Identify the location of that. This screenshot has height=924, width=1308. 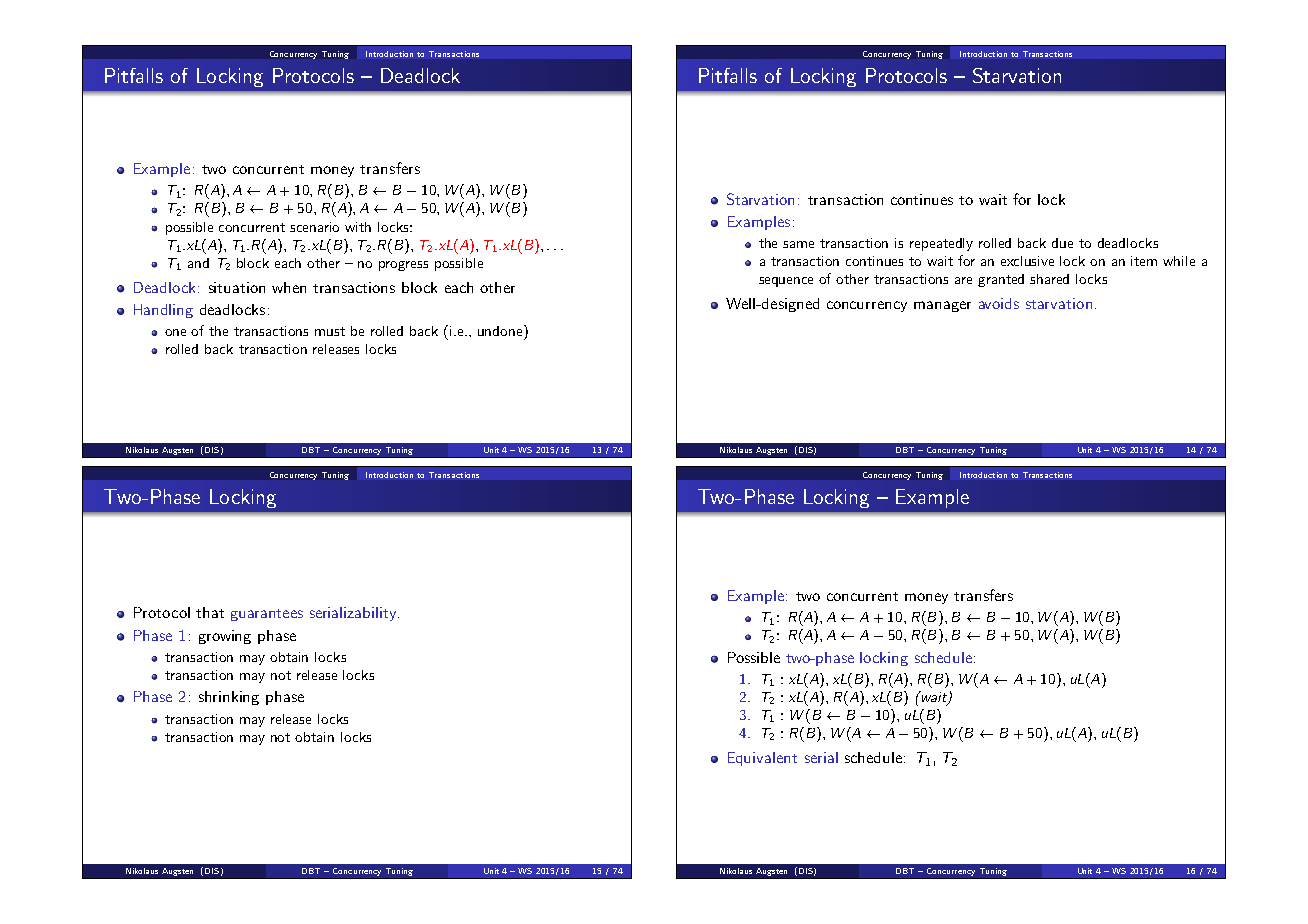
(210, 612).
